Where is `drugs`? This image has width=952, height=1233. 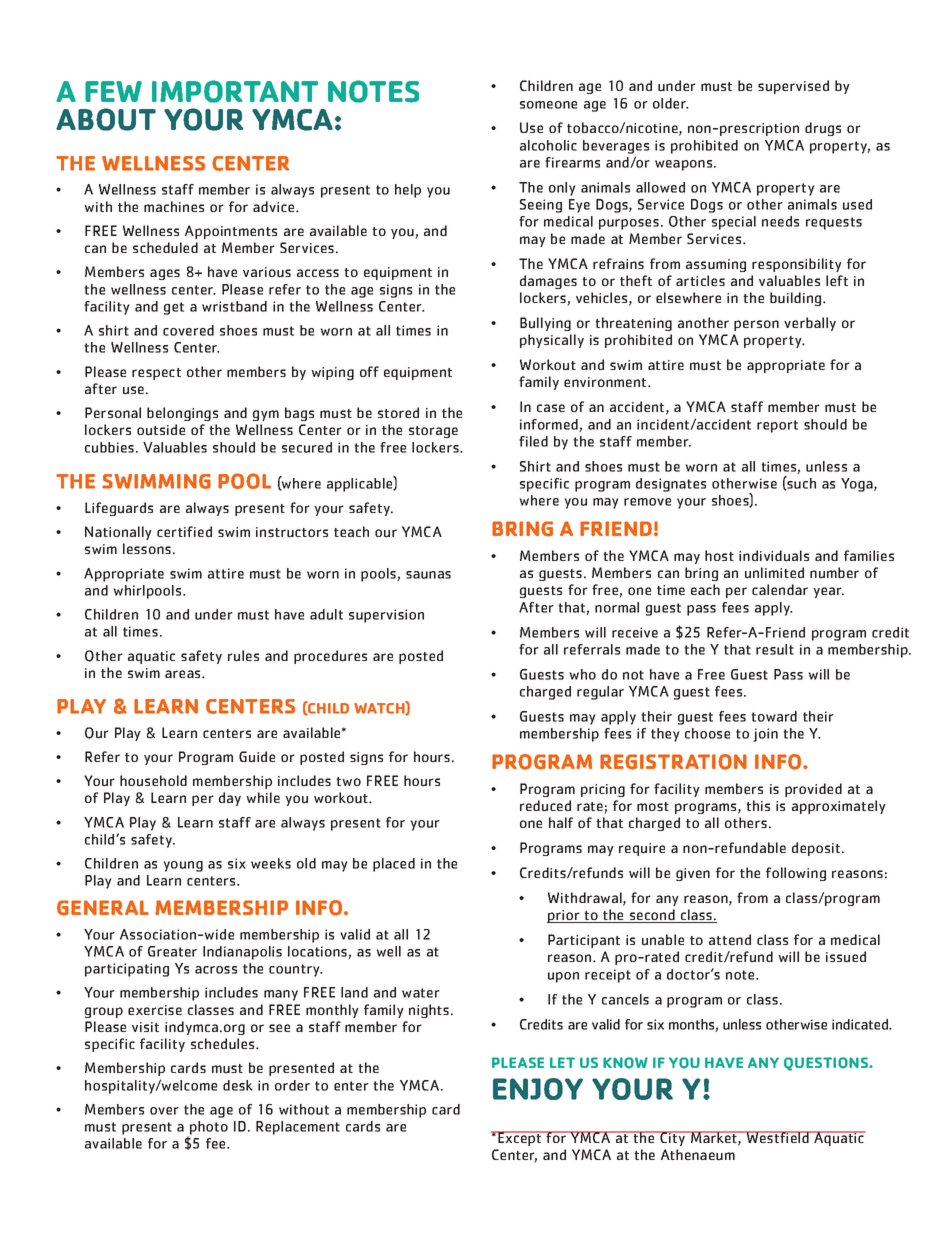
drugs is located at coordinates (823, 129).
